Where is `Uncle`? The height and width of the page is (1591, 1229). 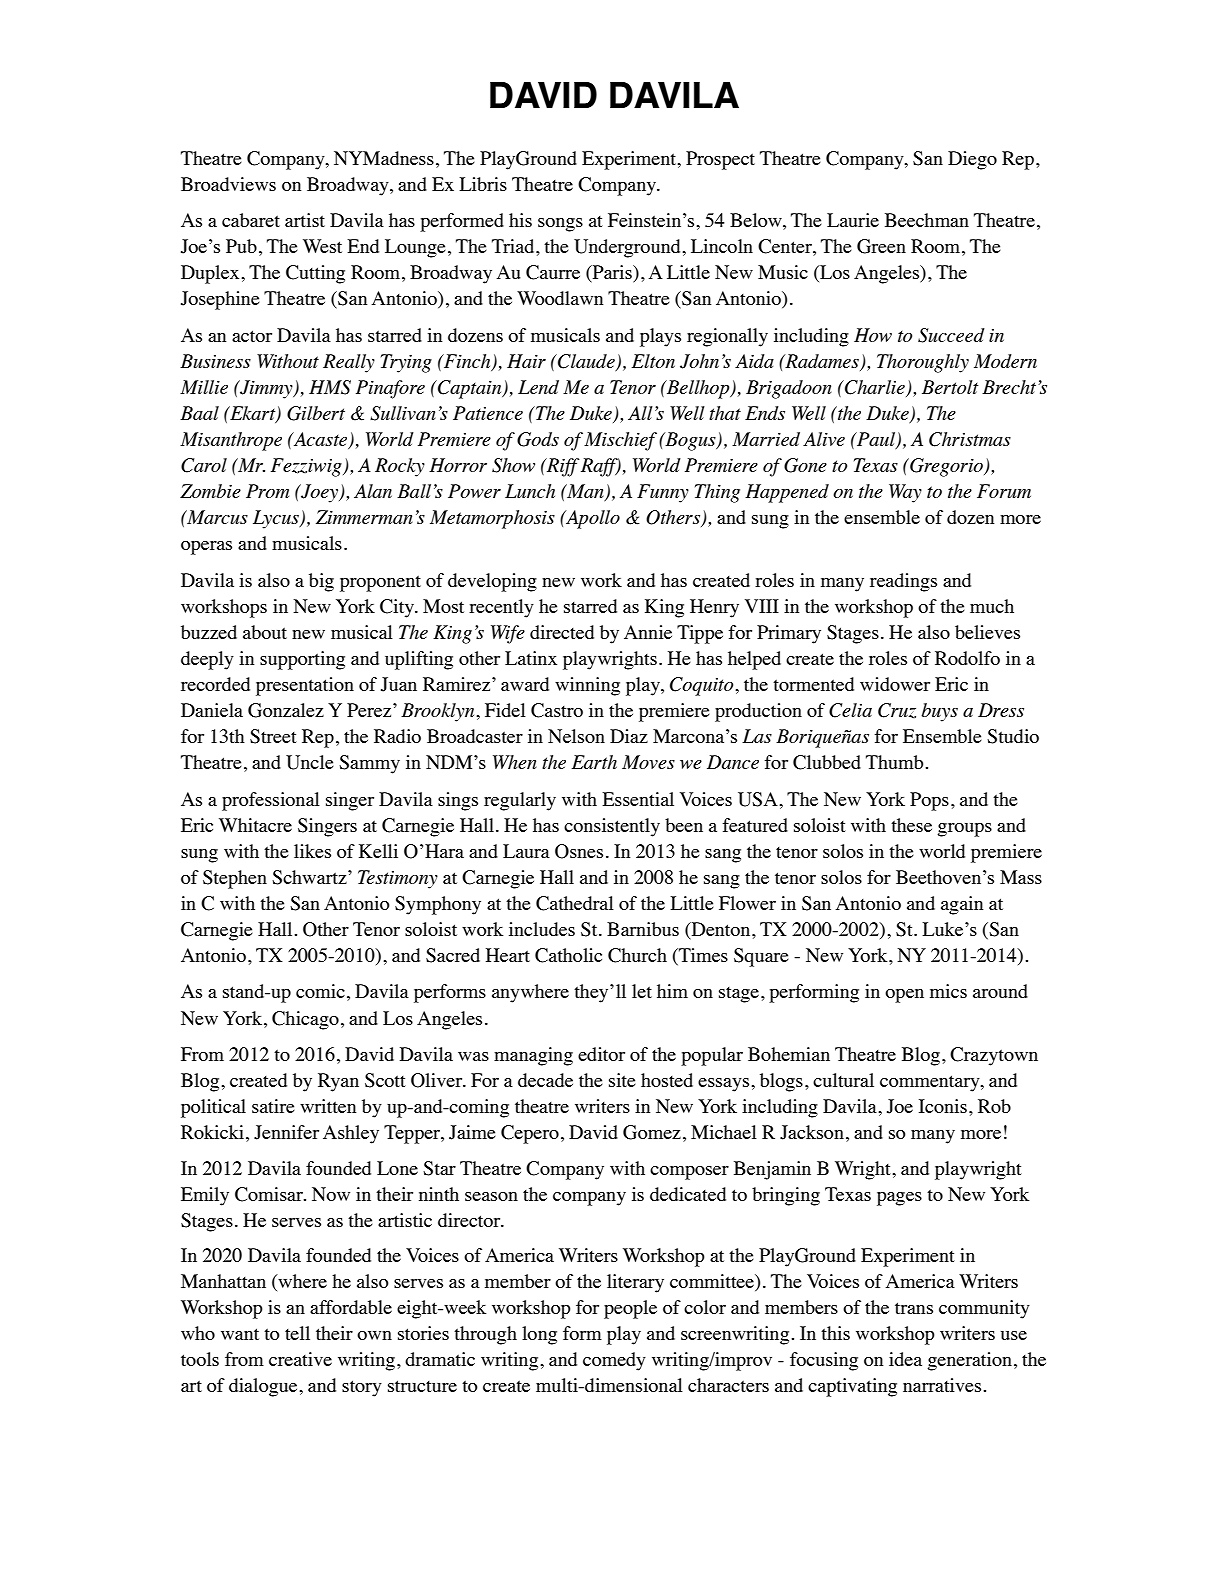 Uncle is located at coordinates (309, 762).
